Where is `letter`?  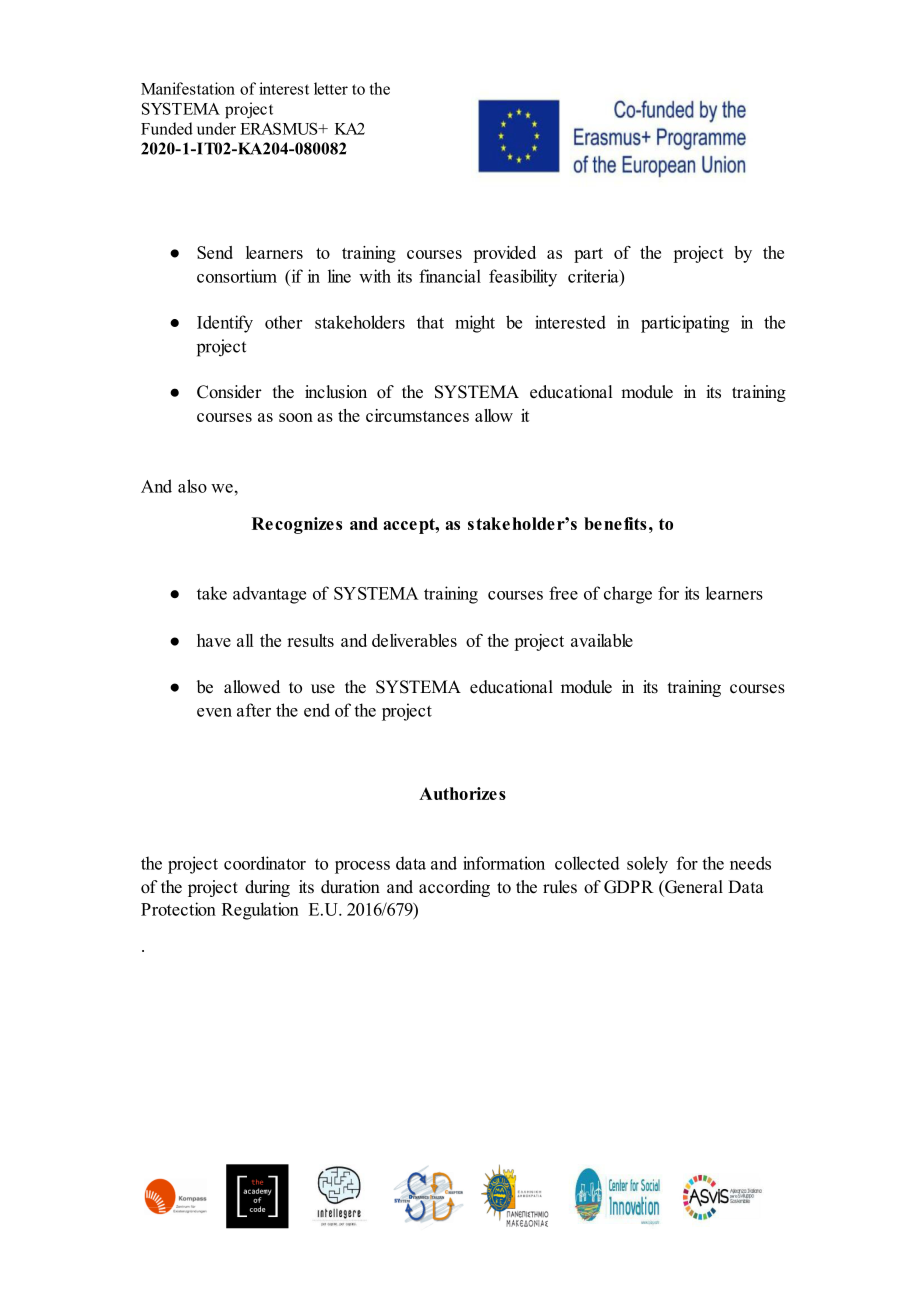
letter is located at coordinates (331, 88).
